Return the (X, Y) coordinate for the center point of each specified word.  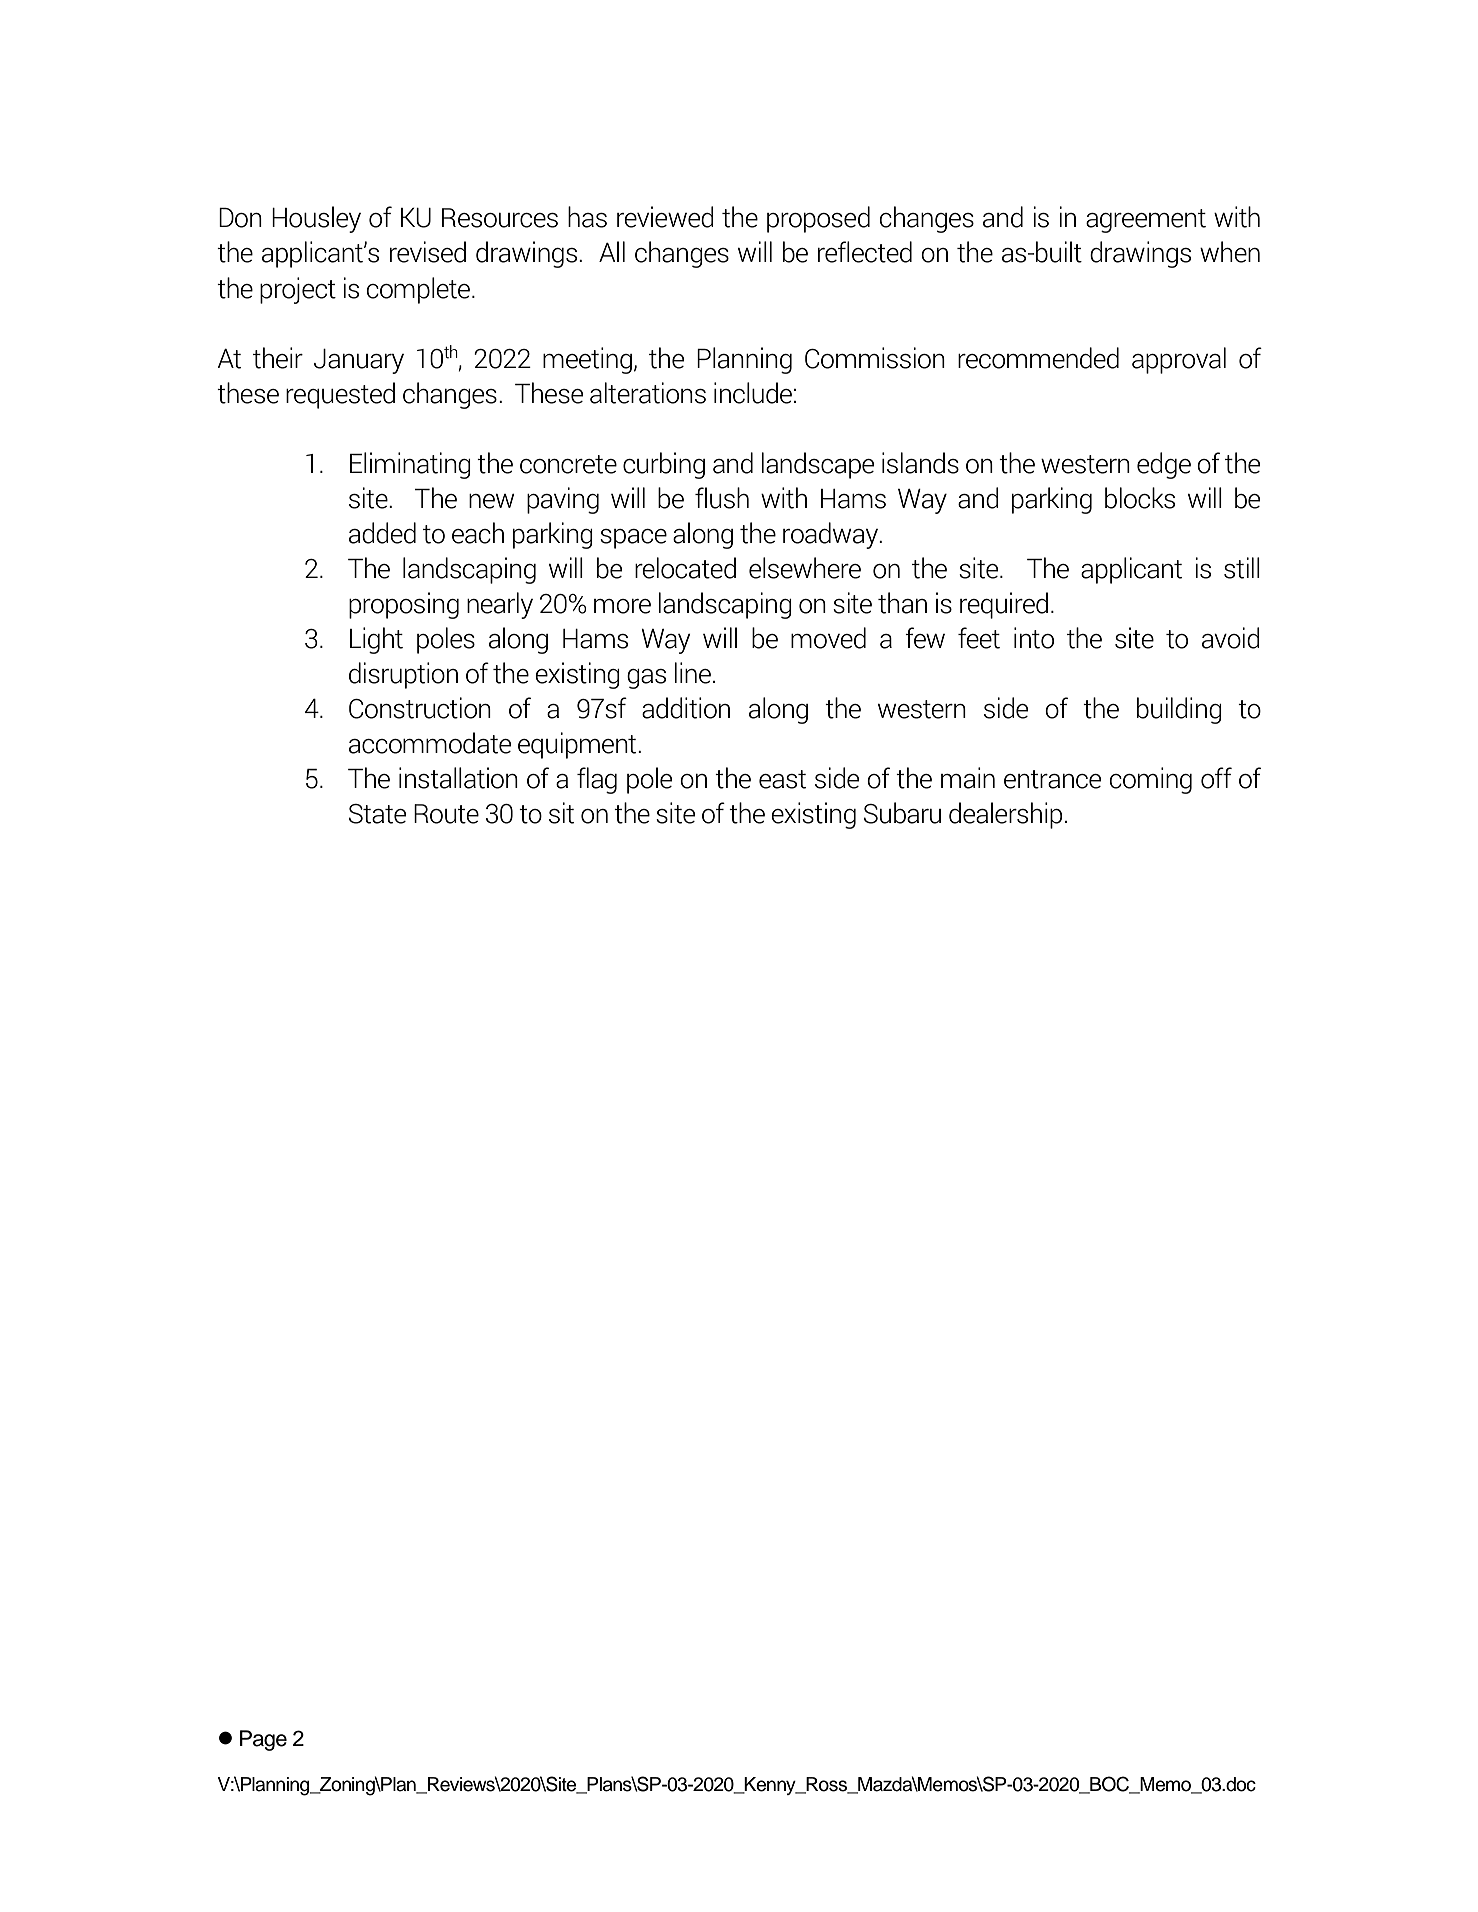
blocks (1140, 498)
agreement (1146, 221)
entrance (1052, 779)
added (382, 533)
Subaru (902, 813)
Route (446, 814)
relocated (685, 568)
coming (1151, 780)
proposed (818, 219)
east (782, 779)
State (377, 814)
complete (418, 290)
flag (597, 780)
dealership (1005, 815)
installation (458, 778)
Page (263, 1740)
